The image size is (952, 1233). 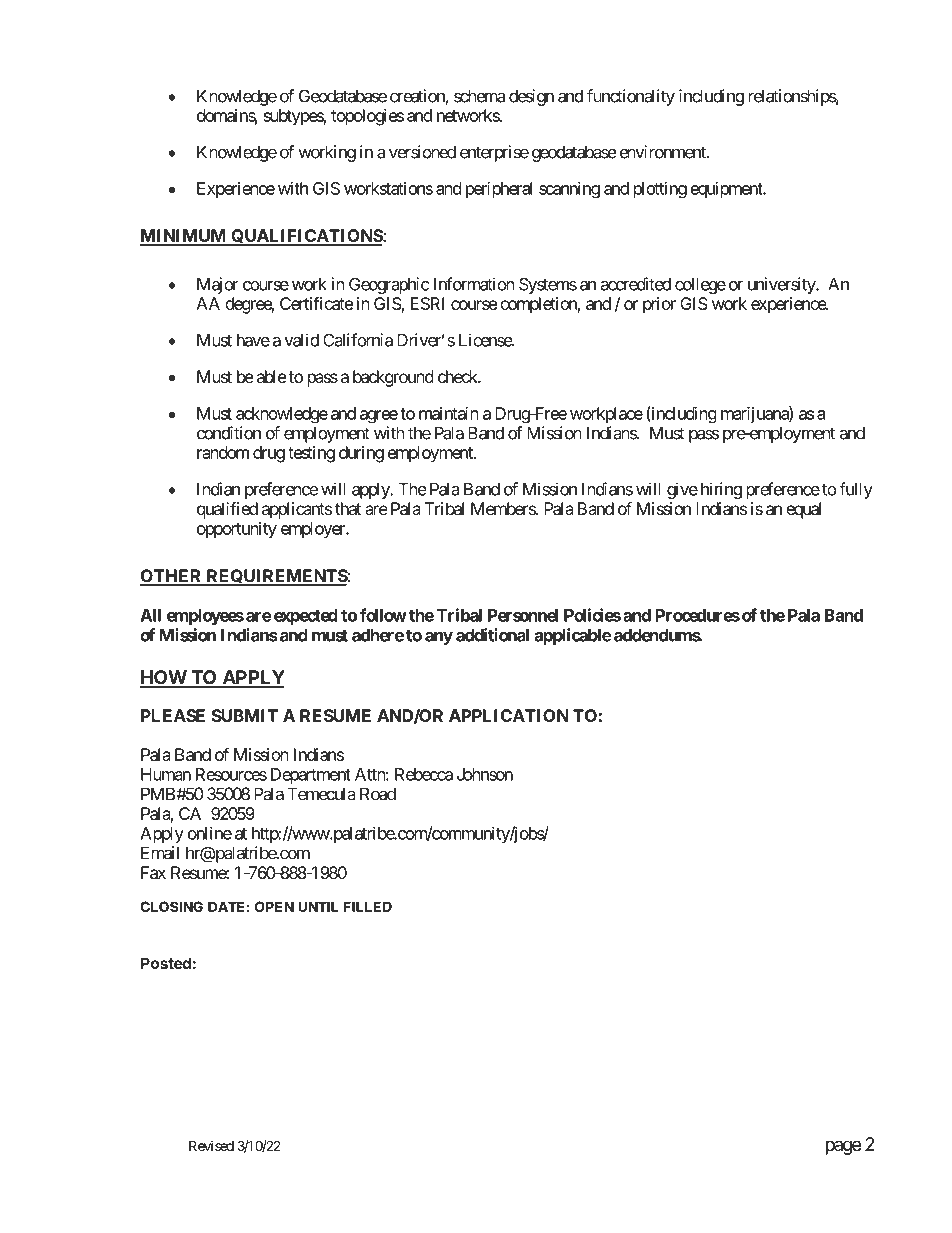 I want to click on FILLED, so click(x=368, y=906).
